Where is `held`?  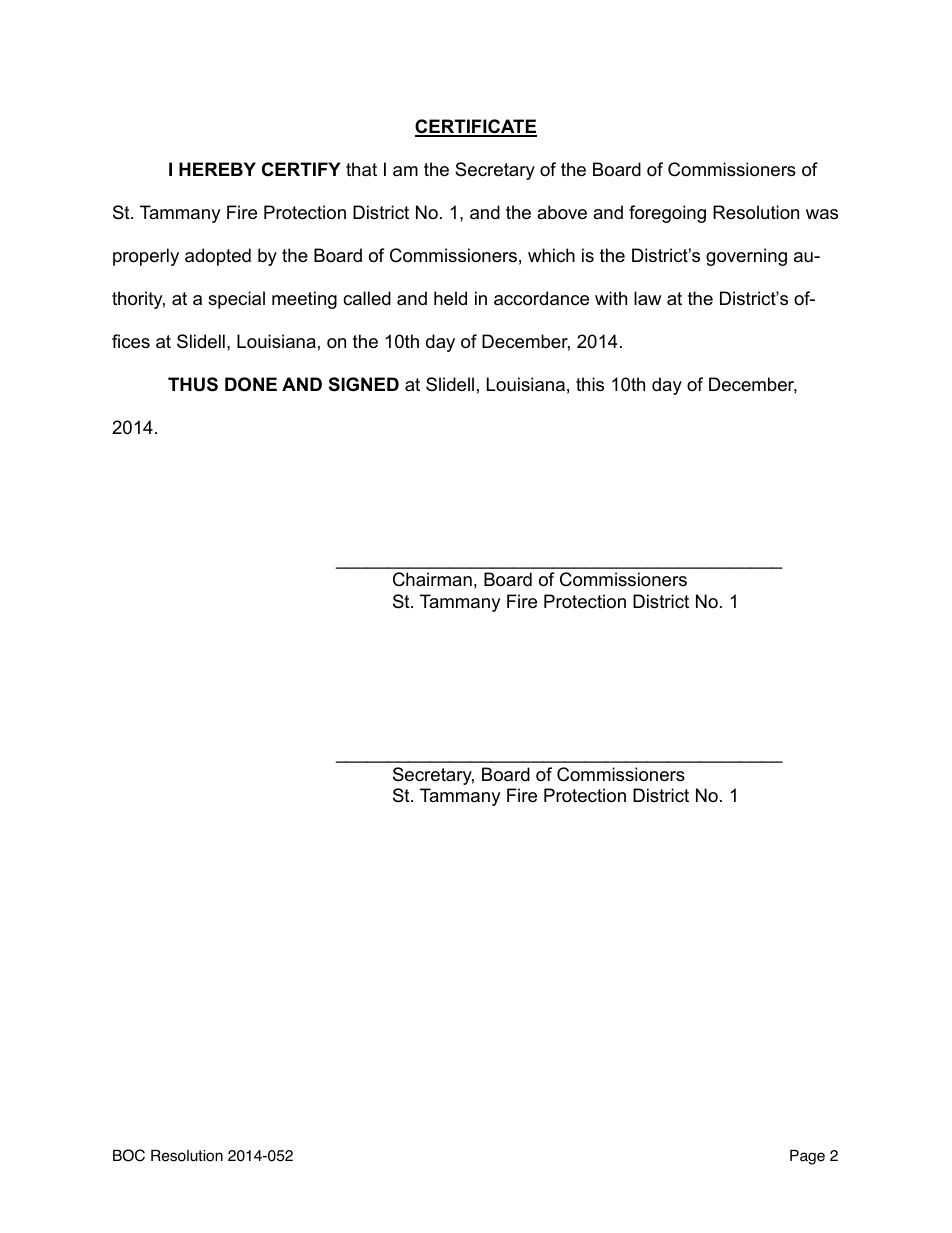 held is located at coordinates (450, 298).
